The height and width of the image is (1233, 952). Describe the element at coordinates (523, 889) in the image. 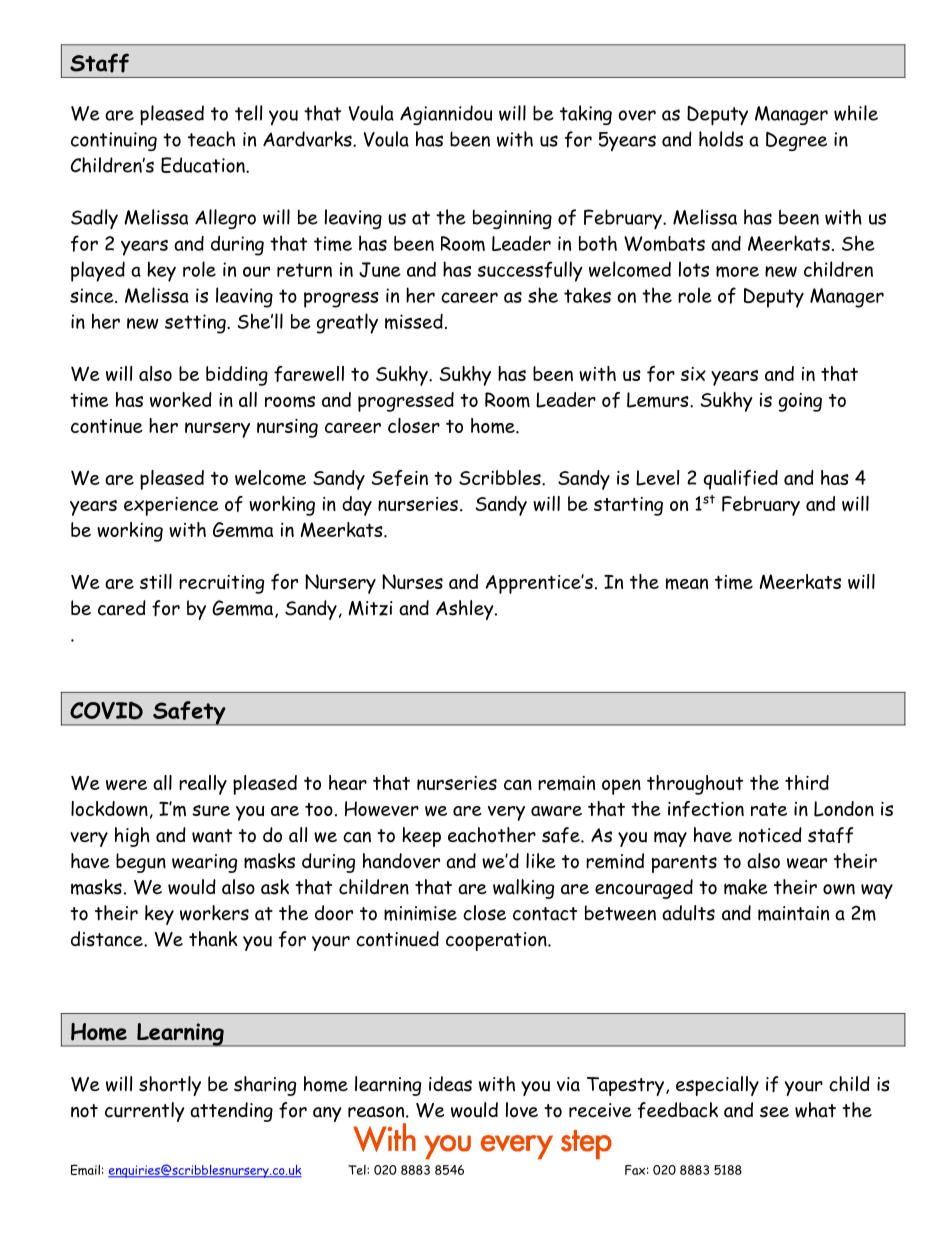

I see `walking` at that location.
